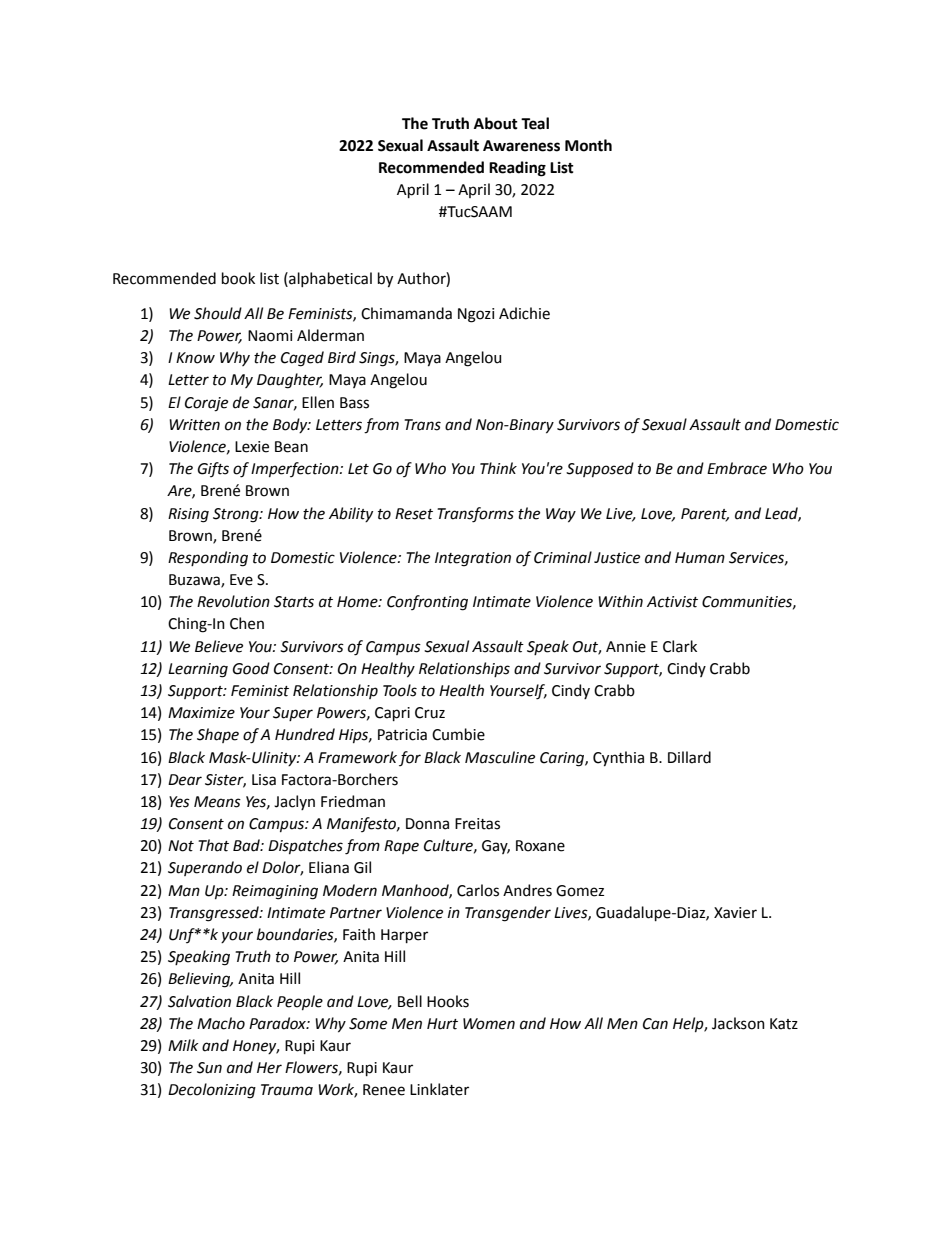  What do you see at coordinates (588, 145) in the screenshot?
I see `Month` at bounding box center [588, 145].
